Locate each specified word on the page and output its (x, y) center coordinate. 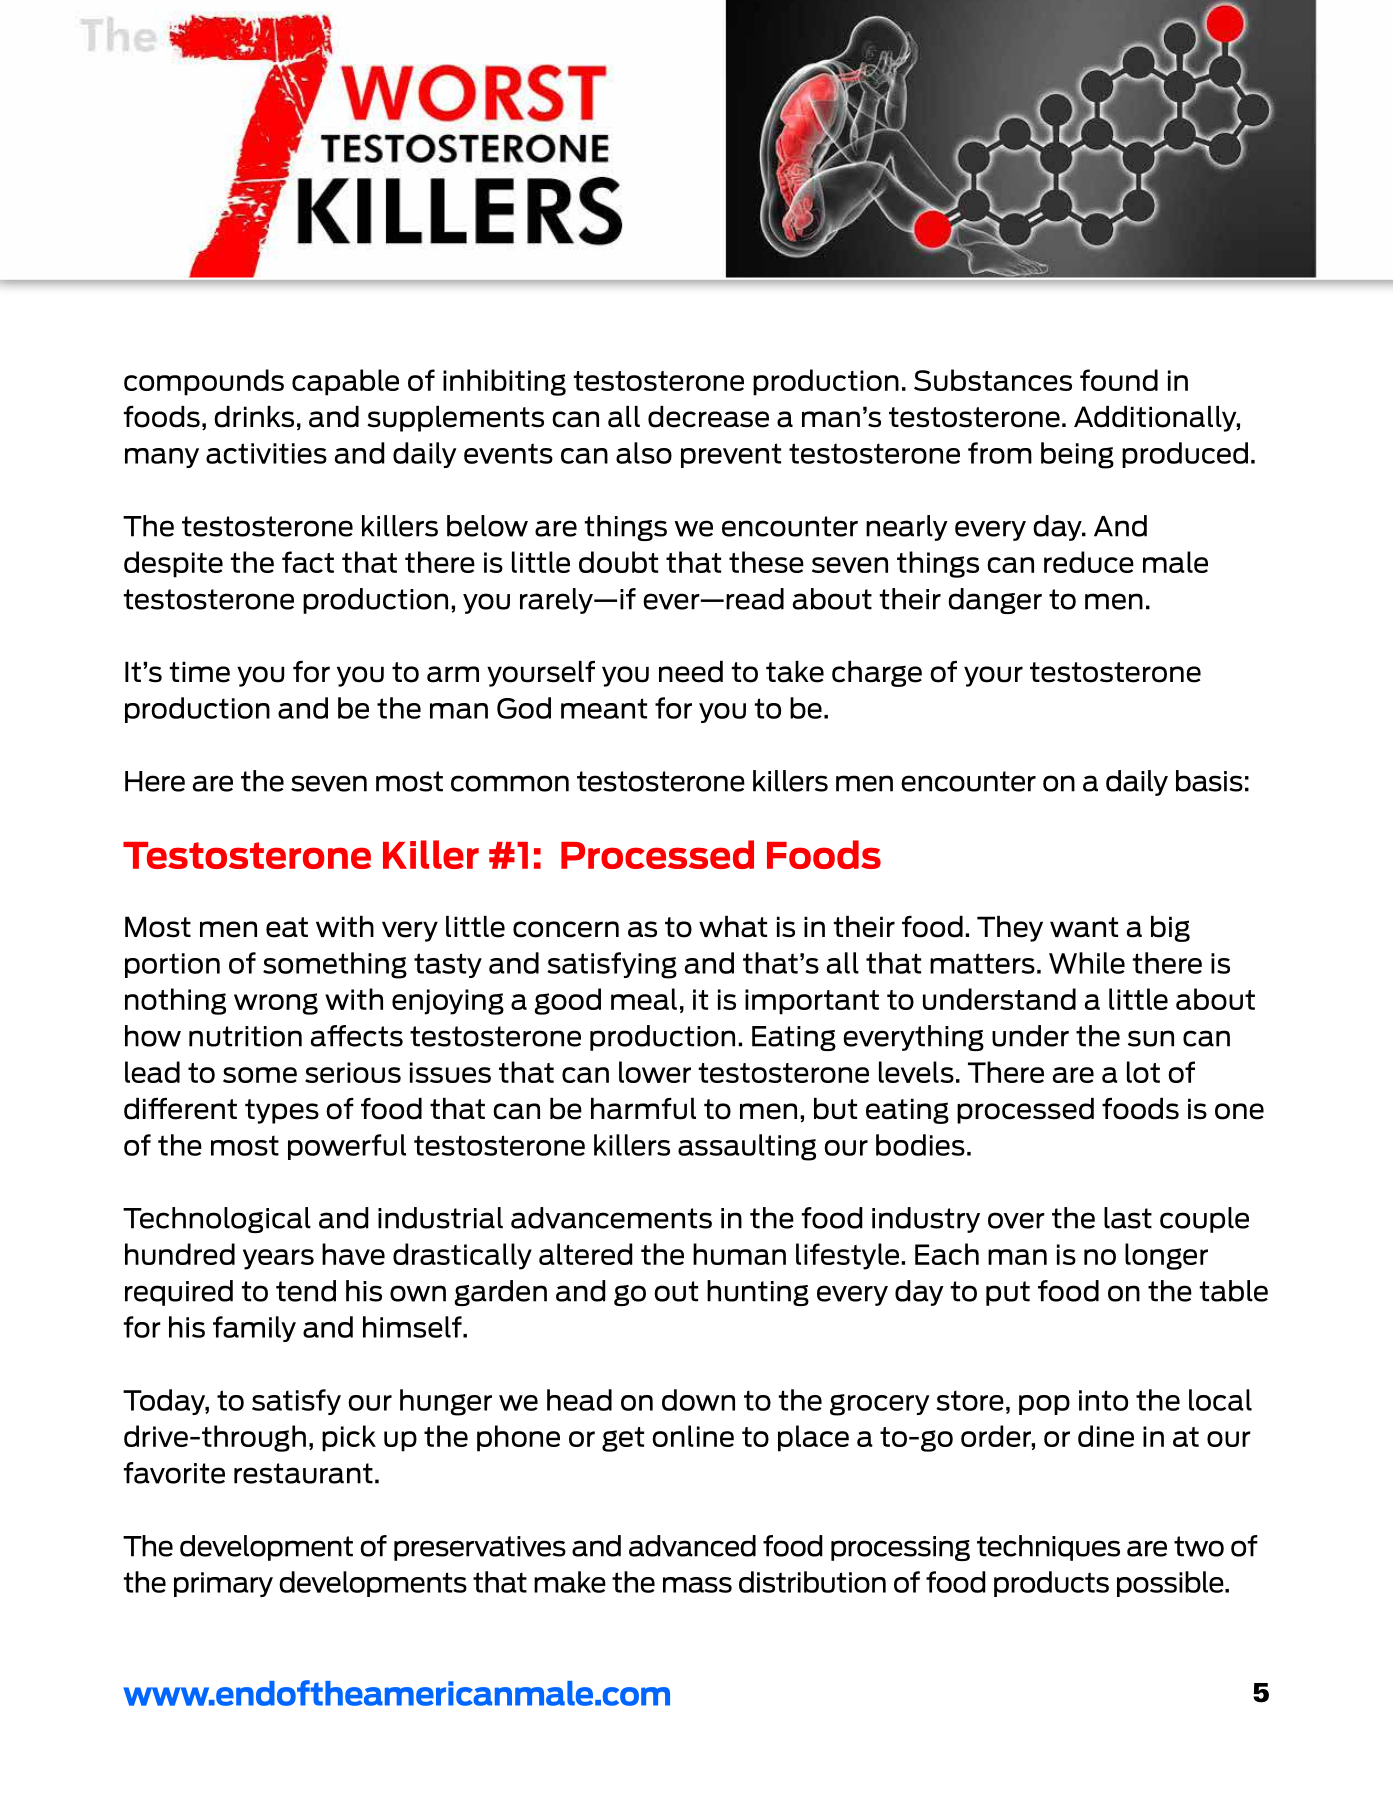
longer (1166, 1256)
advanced (692, 1546)
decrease (708, 417)
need (691, 672)
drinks (254, 417)
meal (644, 999)
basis (1209, 781)
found (1119, 380)
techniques (1048, 1548)
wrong (276, 1004)
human (739, 1254)
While (1087, 963)
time (199, 672)
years (278, 1259)
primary (223, 1584)
